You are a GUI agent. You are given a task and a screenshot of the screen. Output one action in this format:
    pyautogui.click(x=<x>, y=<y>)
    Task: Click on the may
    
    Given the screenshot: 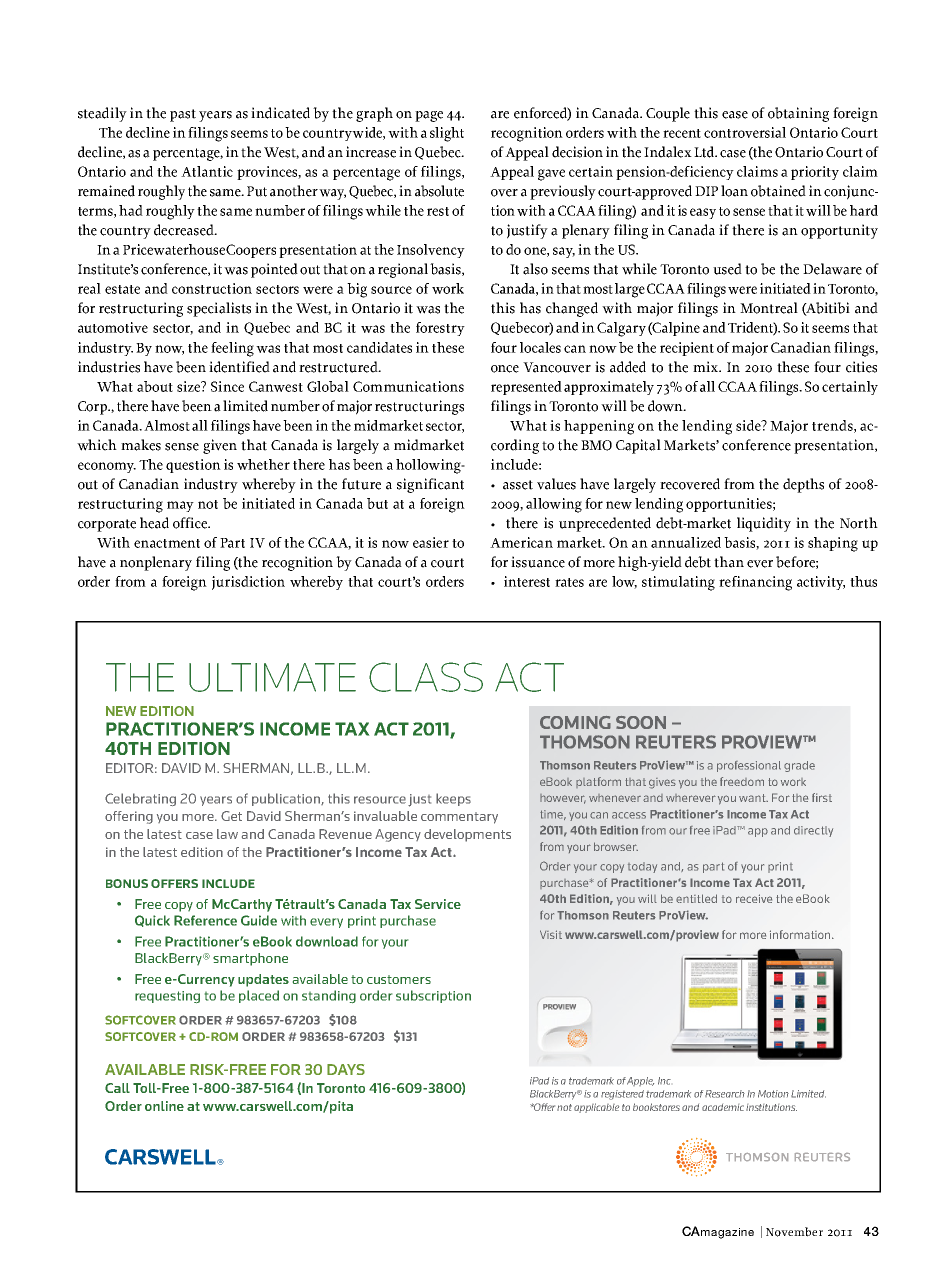 What is the action you would take?
    pyautogui.click(x=180, y=506)
